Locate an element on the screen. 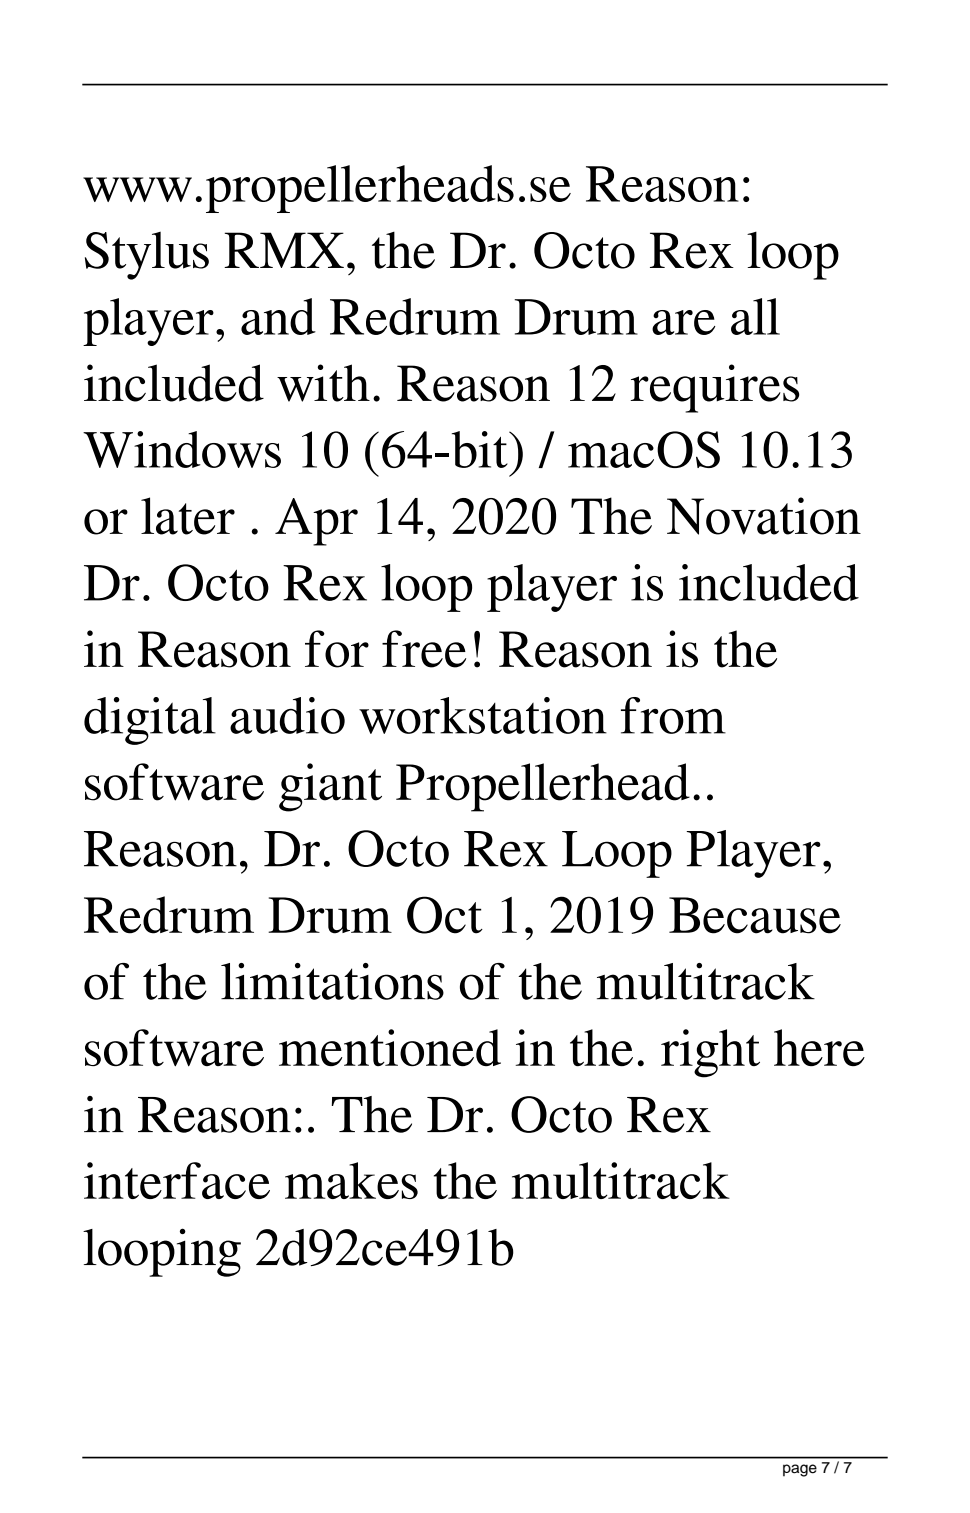 The image size is (970, 1513). makes is located at coordinates (351, 1180).
